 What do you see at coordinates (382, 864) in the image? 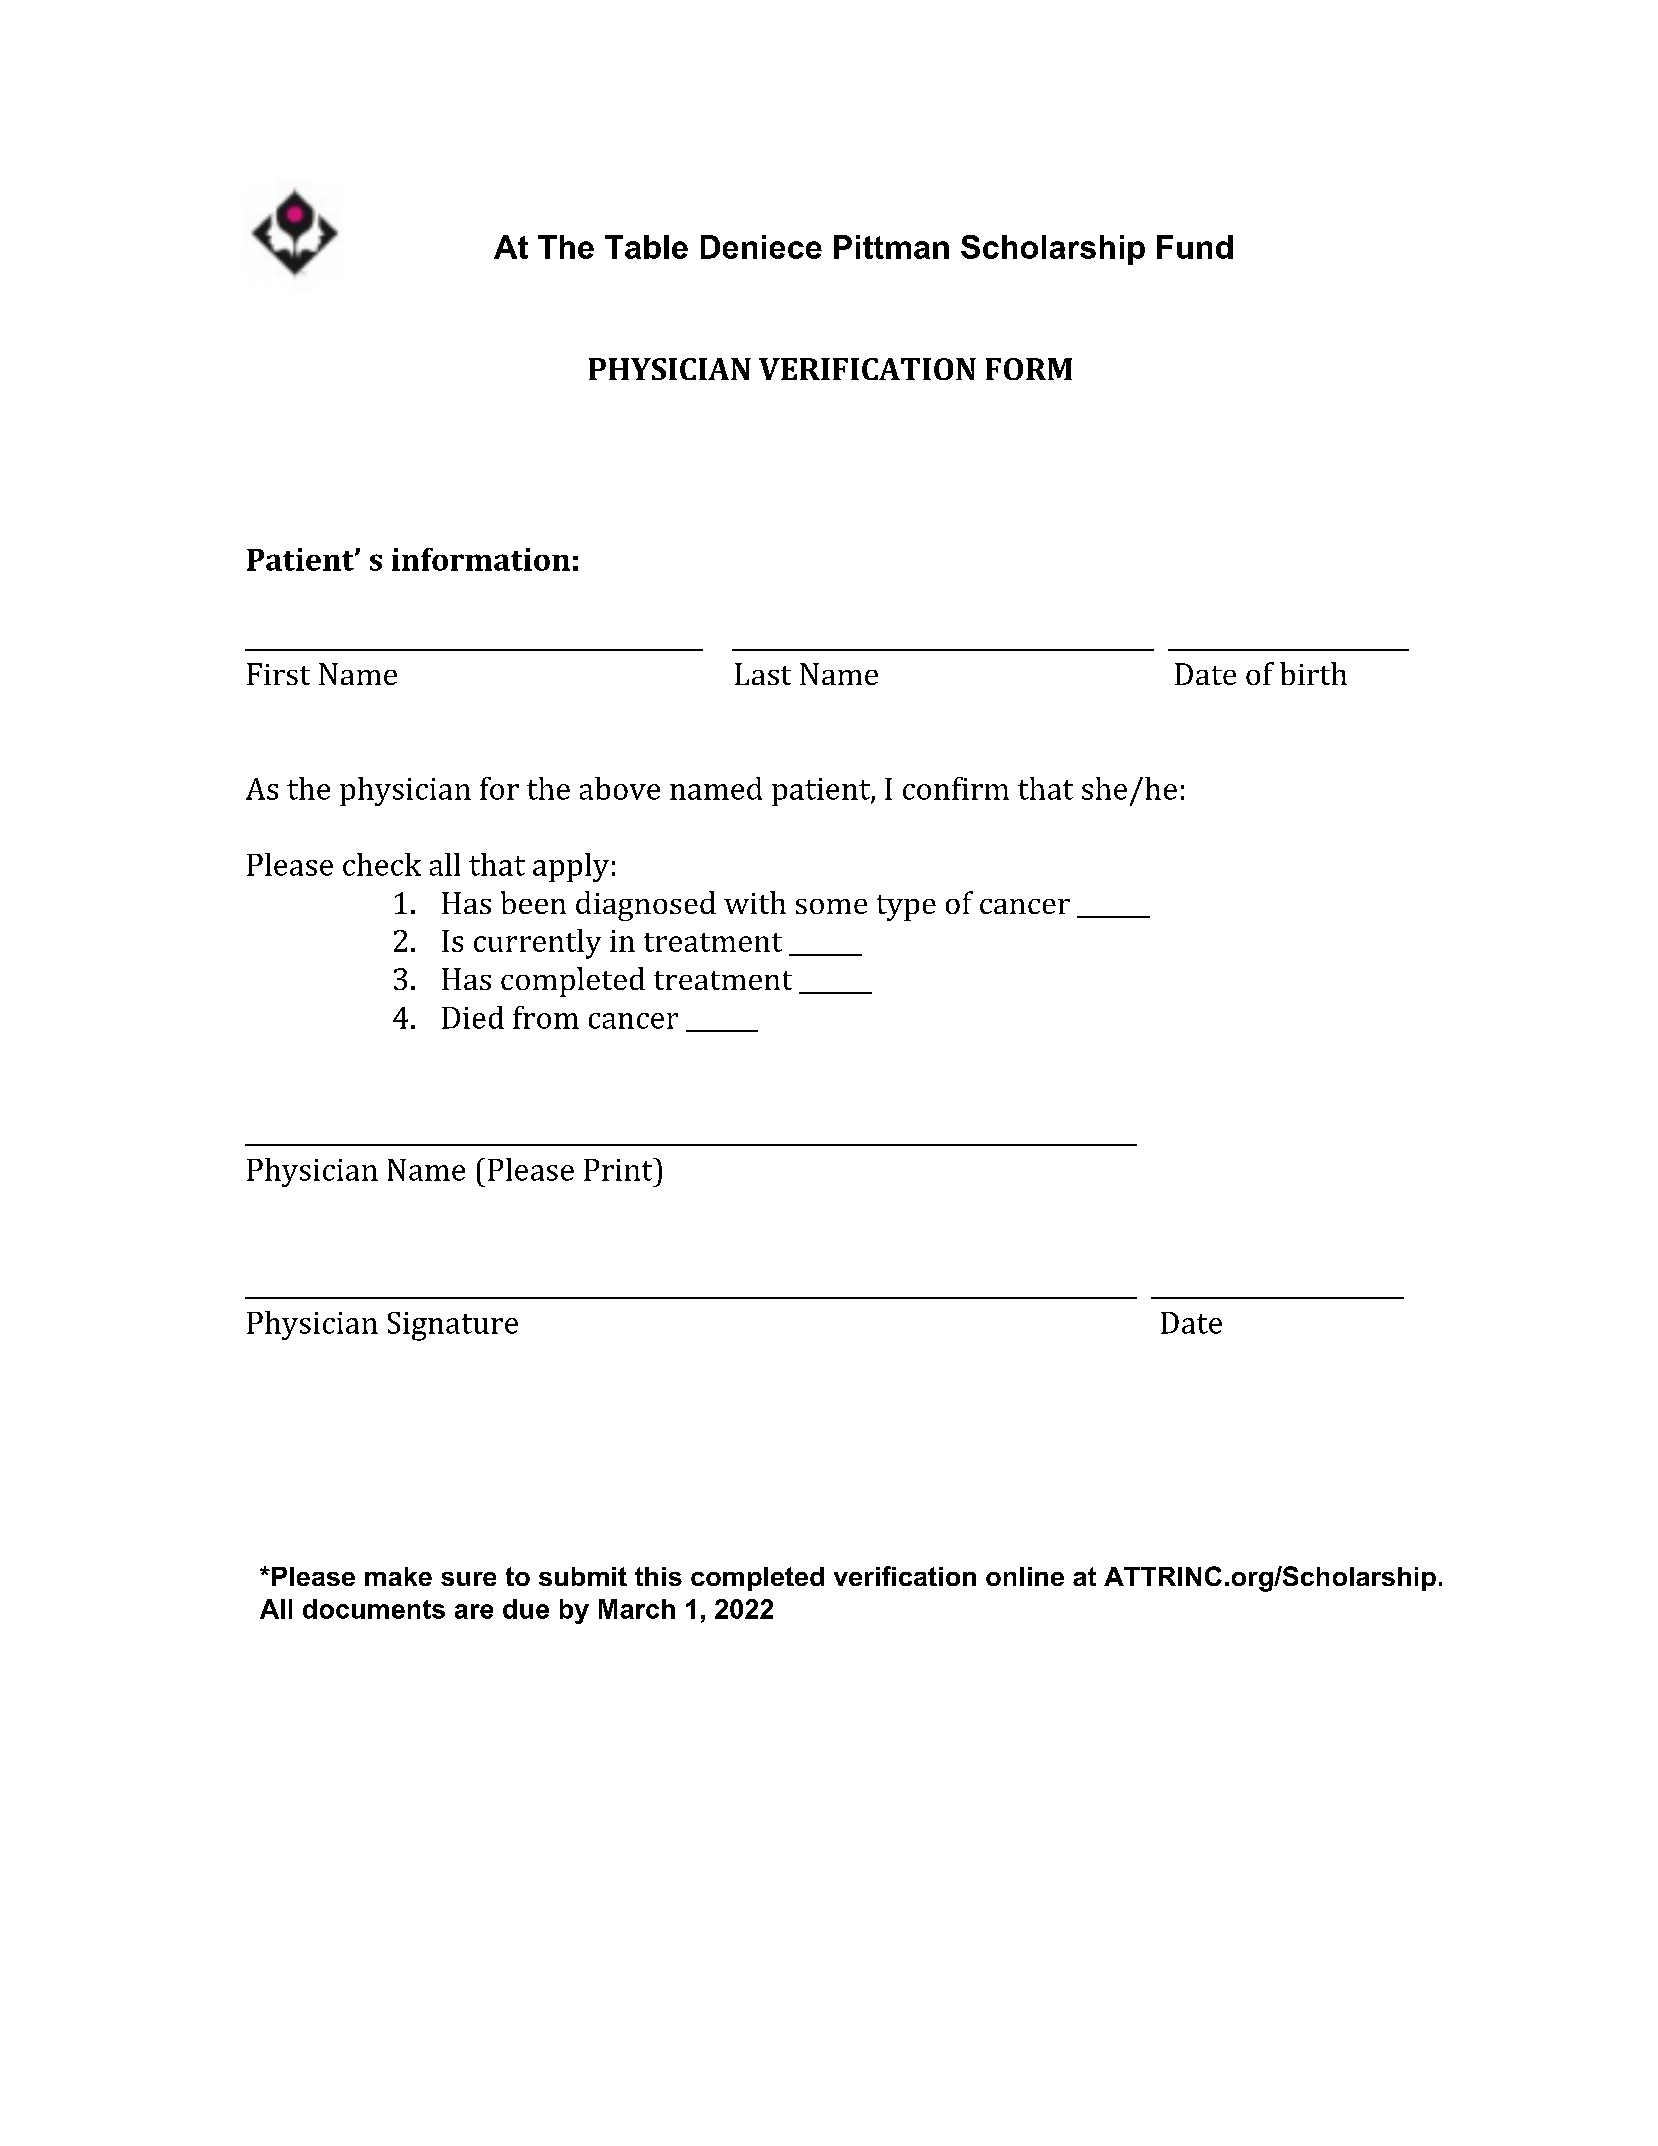
I see `check` at bounding box center [382, 864].
